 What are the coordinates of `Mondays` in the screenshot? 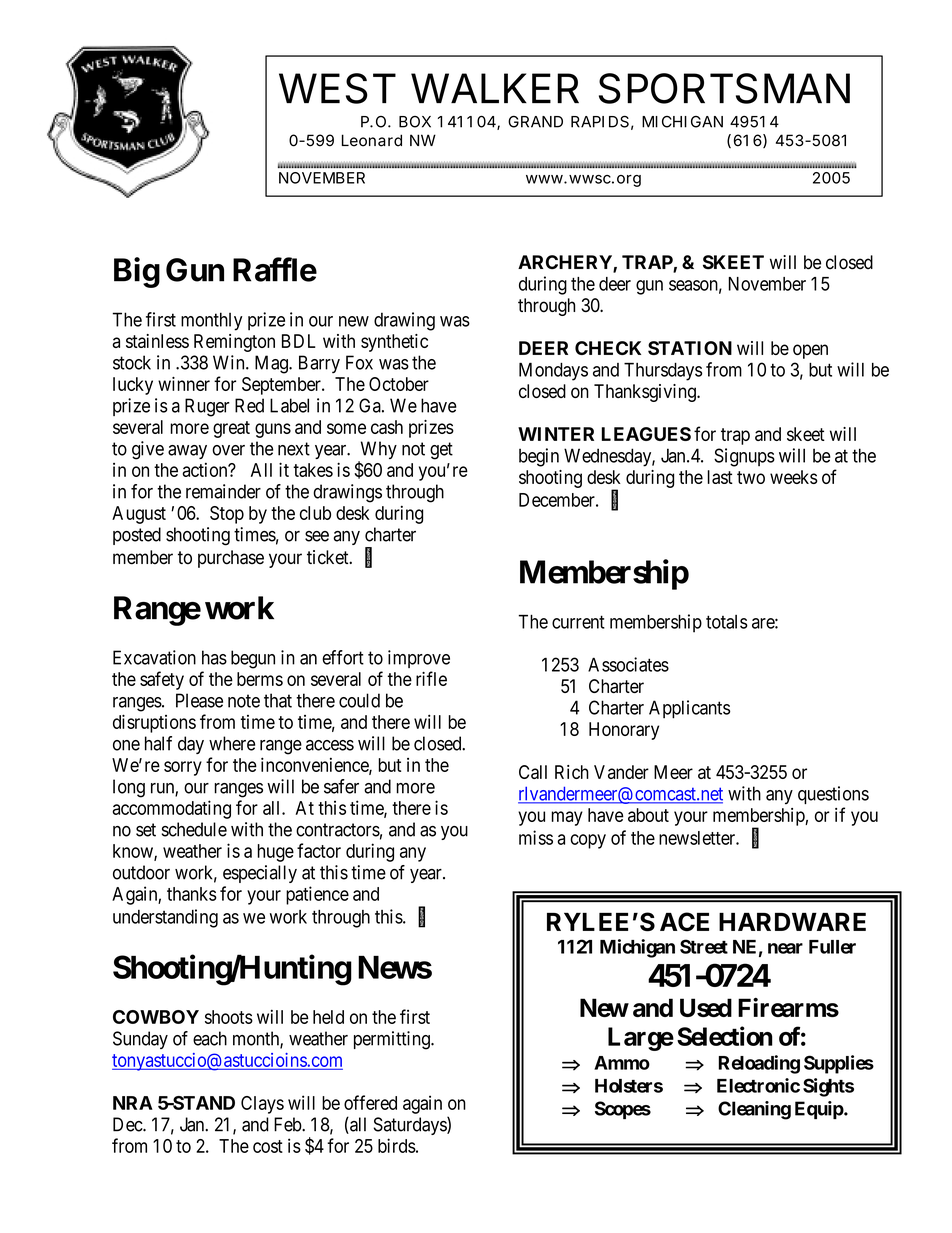 It's located at (553, 371).
